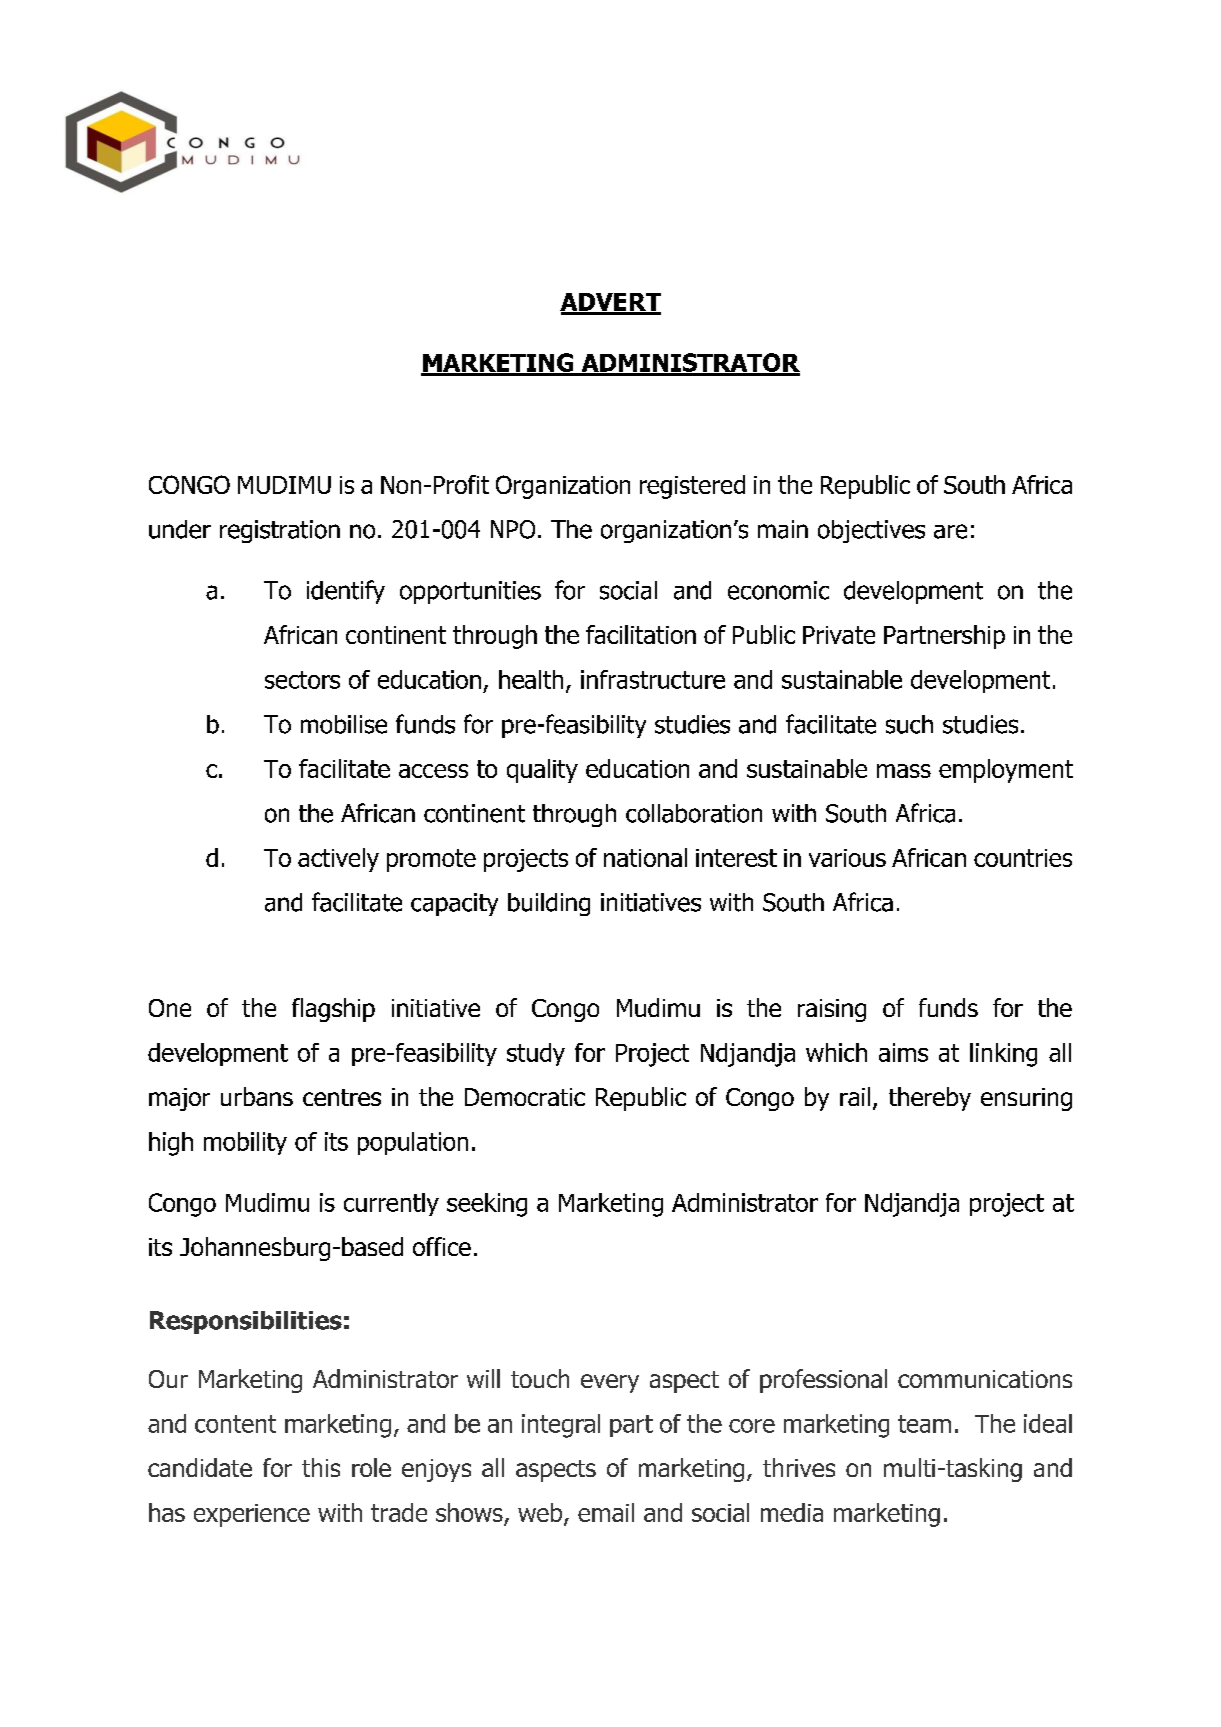  I want to click on Responsibilities, so click(246, 1322).
